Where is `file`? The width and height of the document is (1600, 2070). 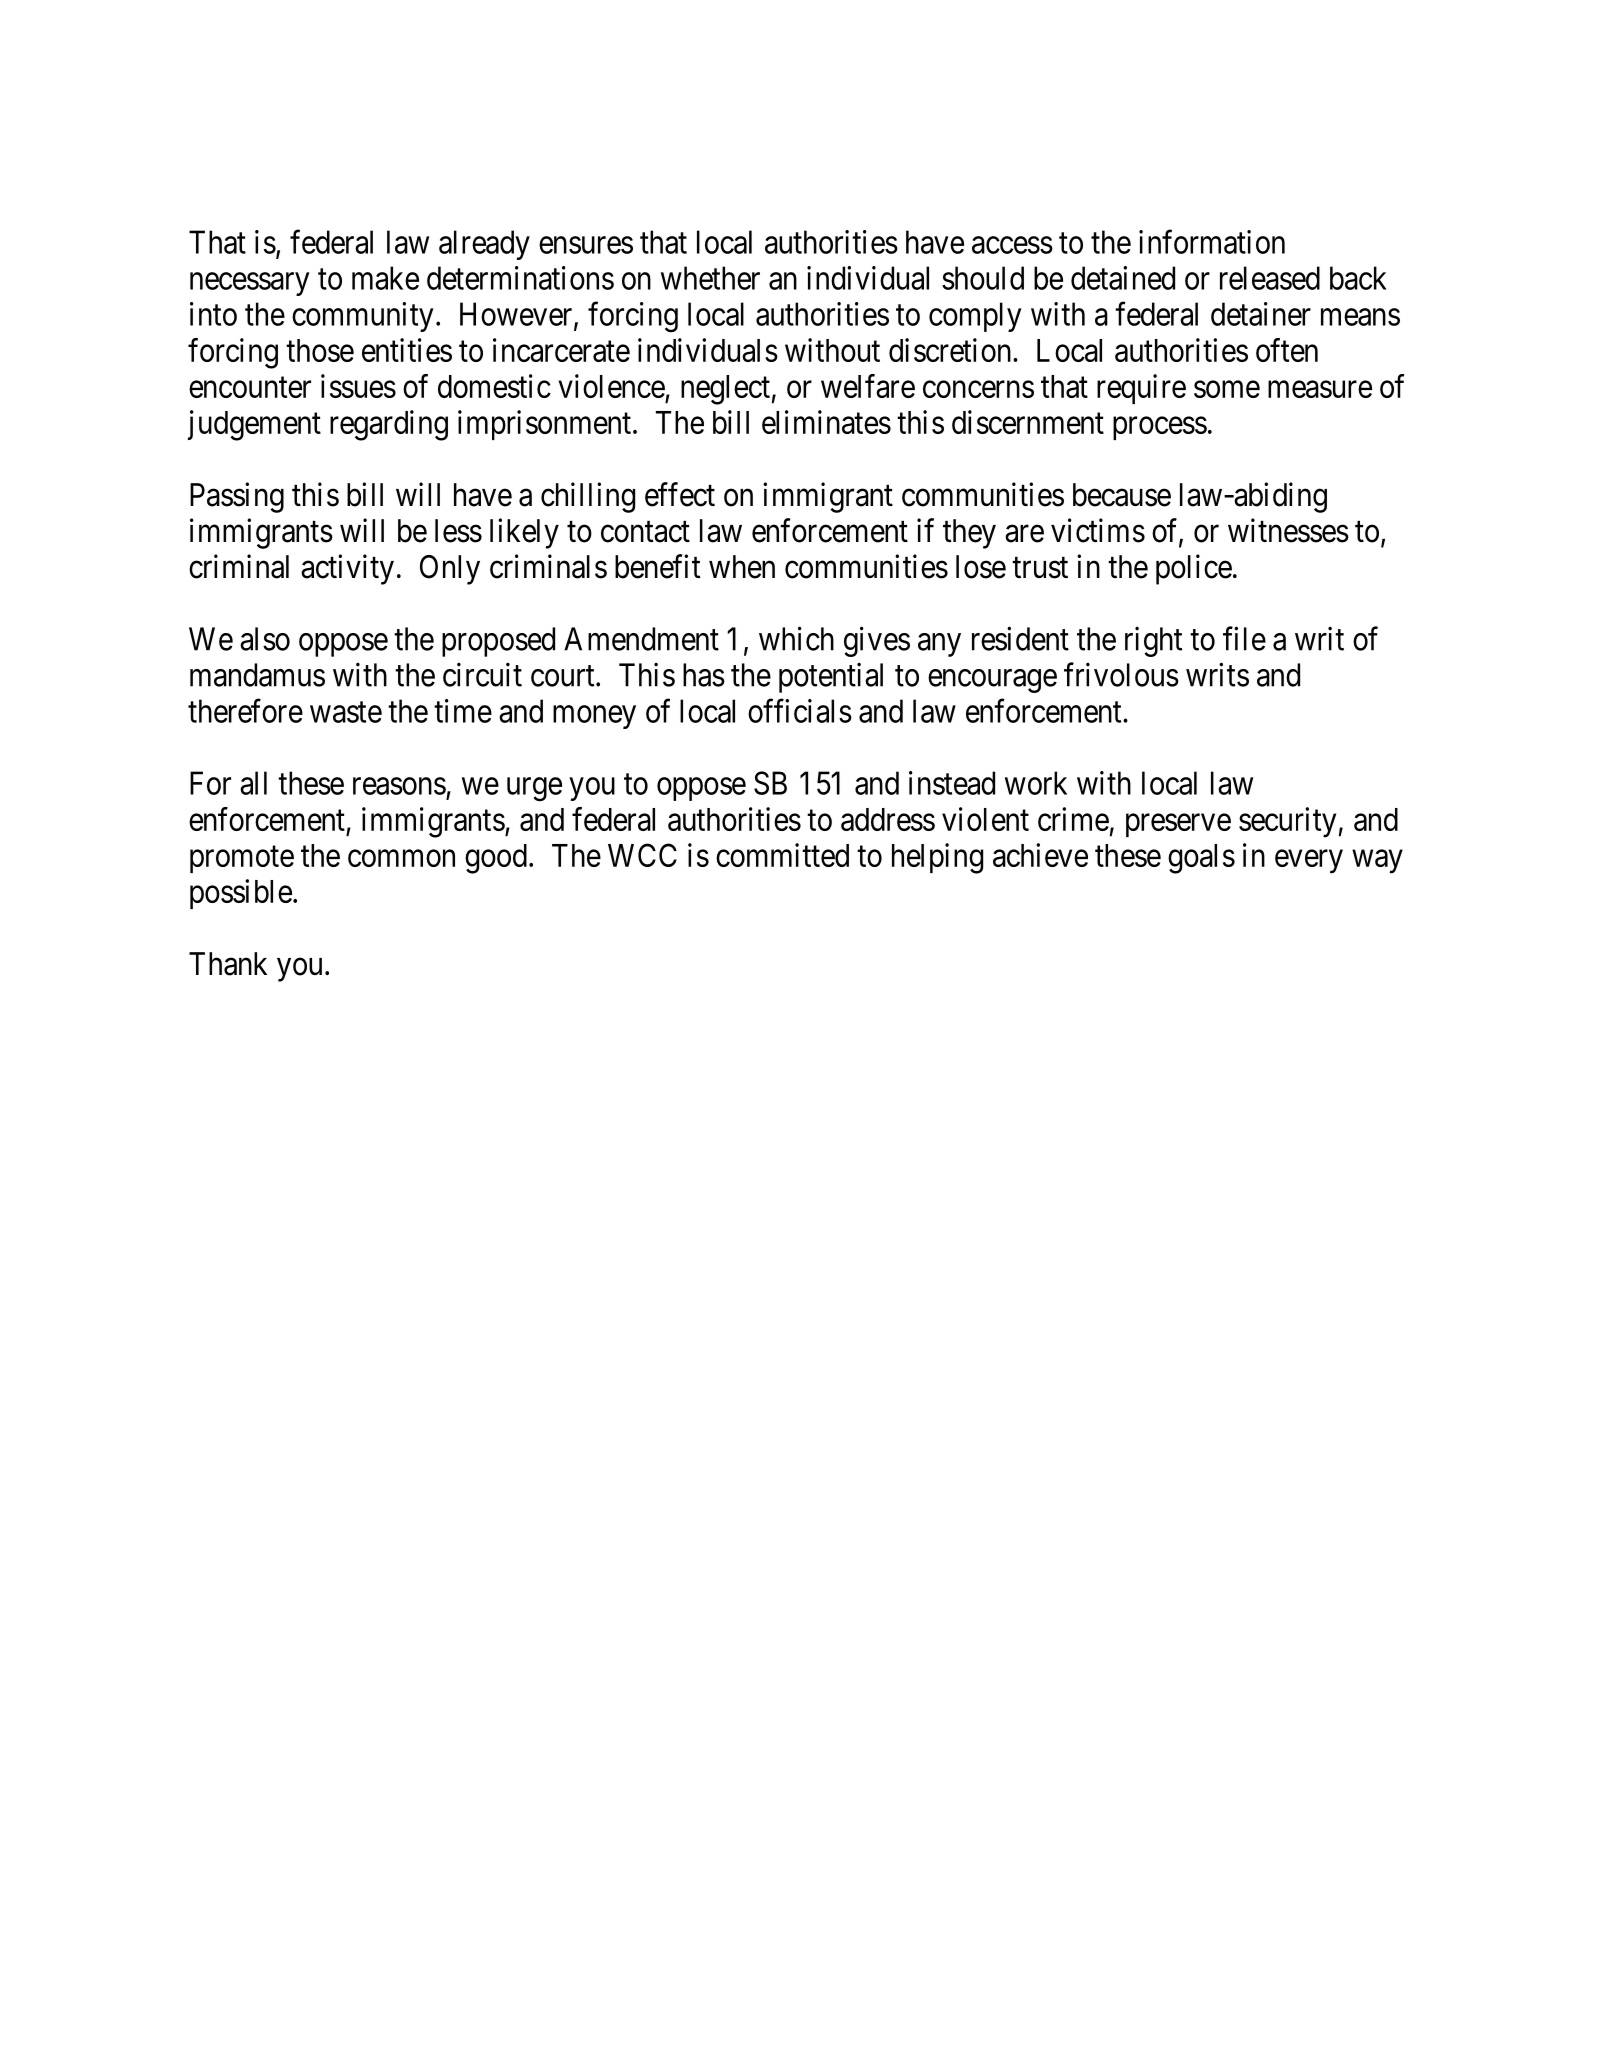
file is located at coordinates (1244, 638).
